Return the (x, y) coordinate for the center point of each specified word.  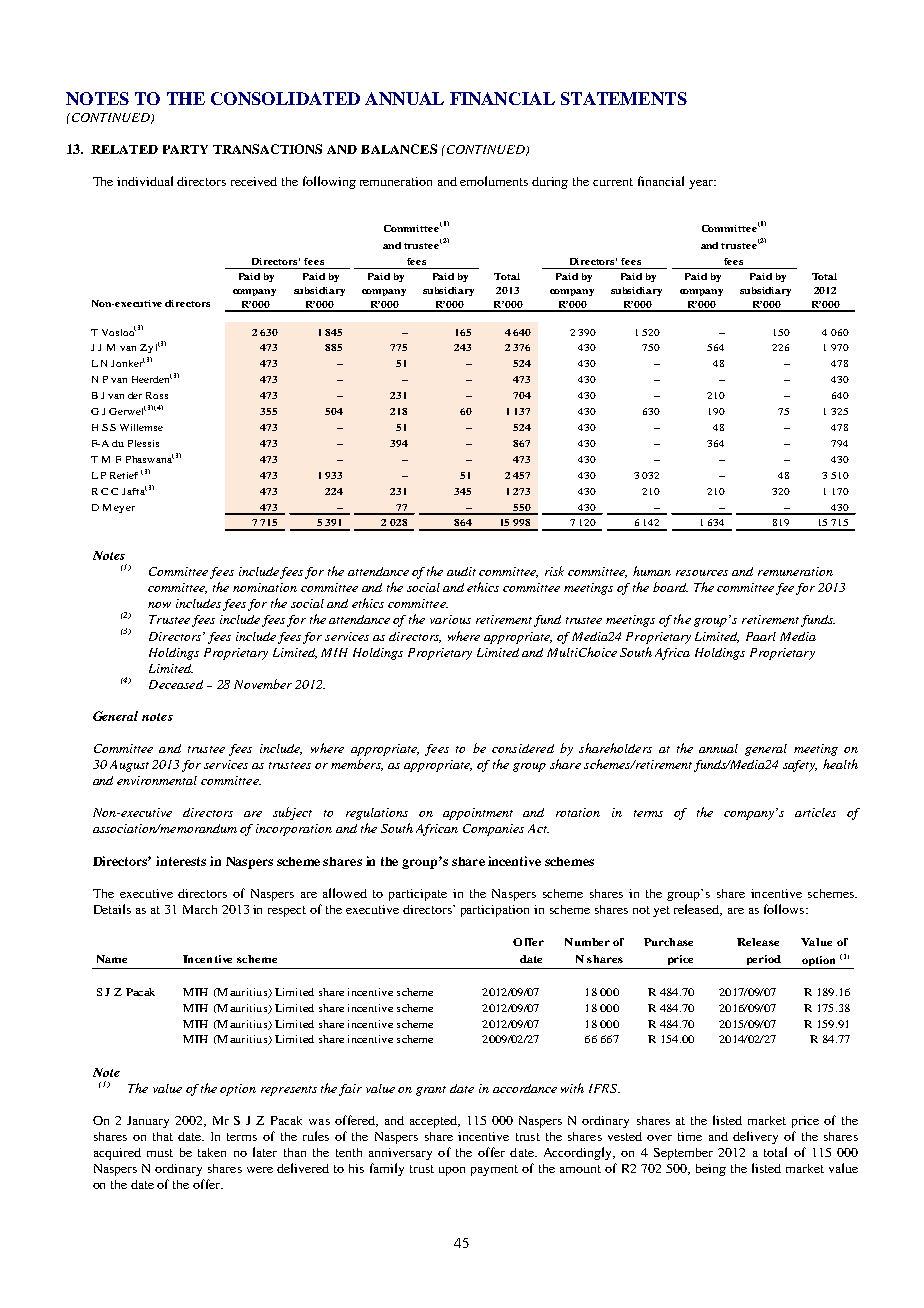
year (702, 184)
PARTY (185, 149)
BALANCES (399, 149)
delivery (755, 1137)
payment (494, 1170)
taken (212, 1152)
